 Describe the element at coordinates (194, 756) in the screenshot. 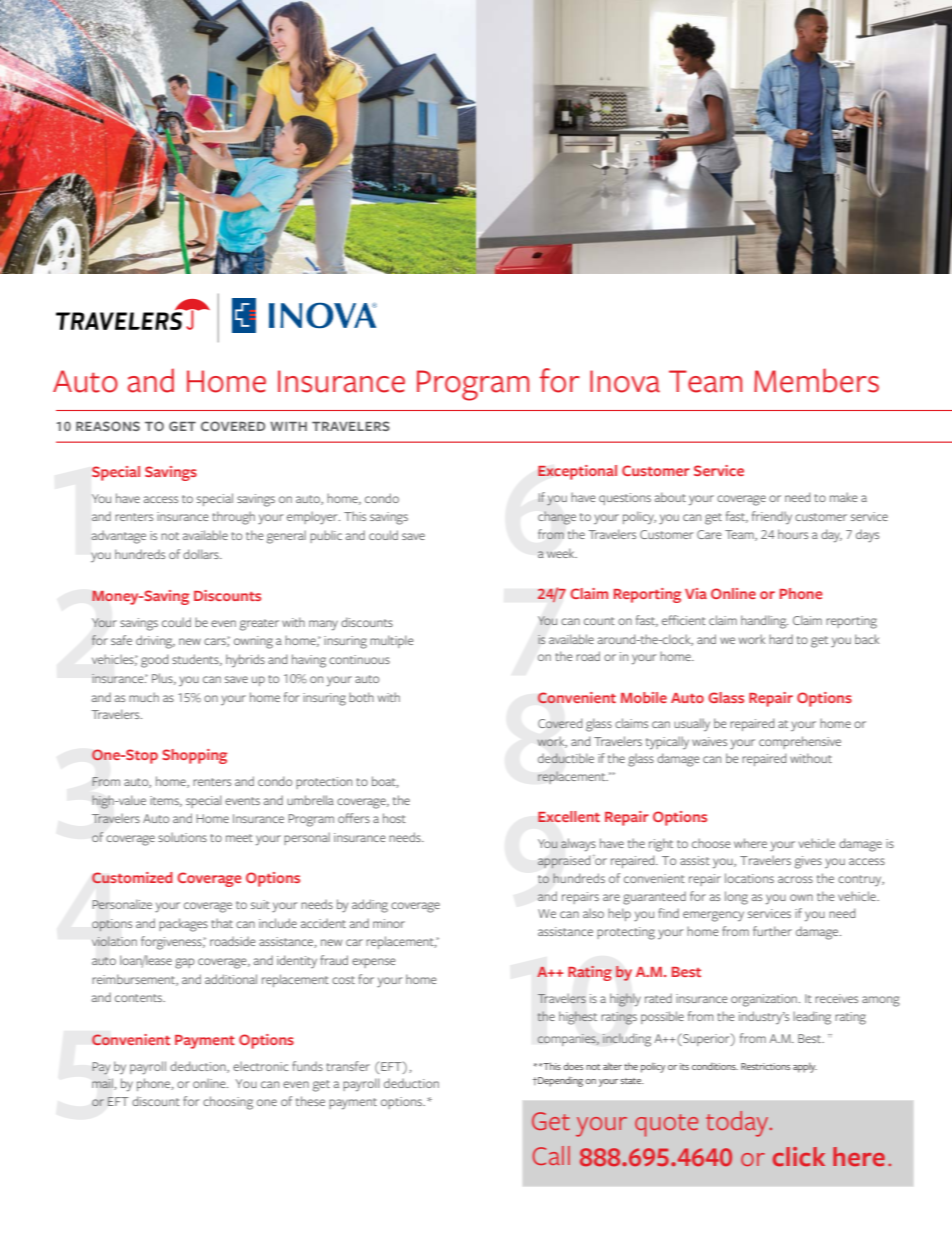

I see `Shopping` at that location.
